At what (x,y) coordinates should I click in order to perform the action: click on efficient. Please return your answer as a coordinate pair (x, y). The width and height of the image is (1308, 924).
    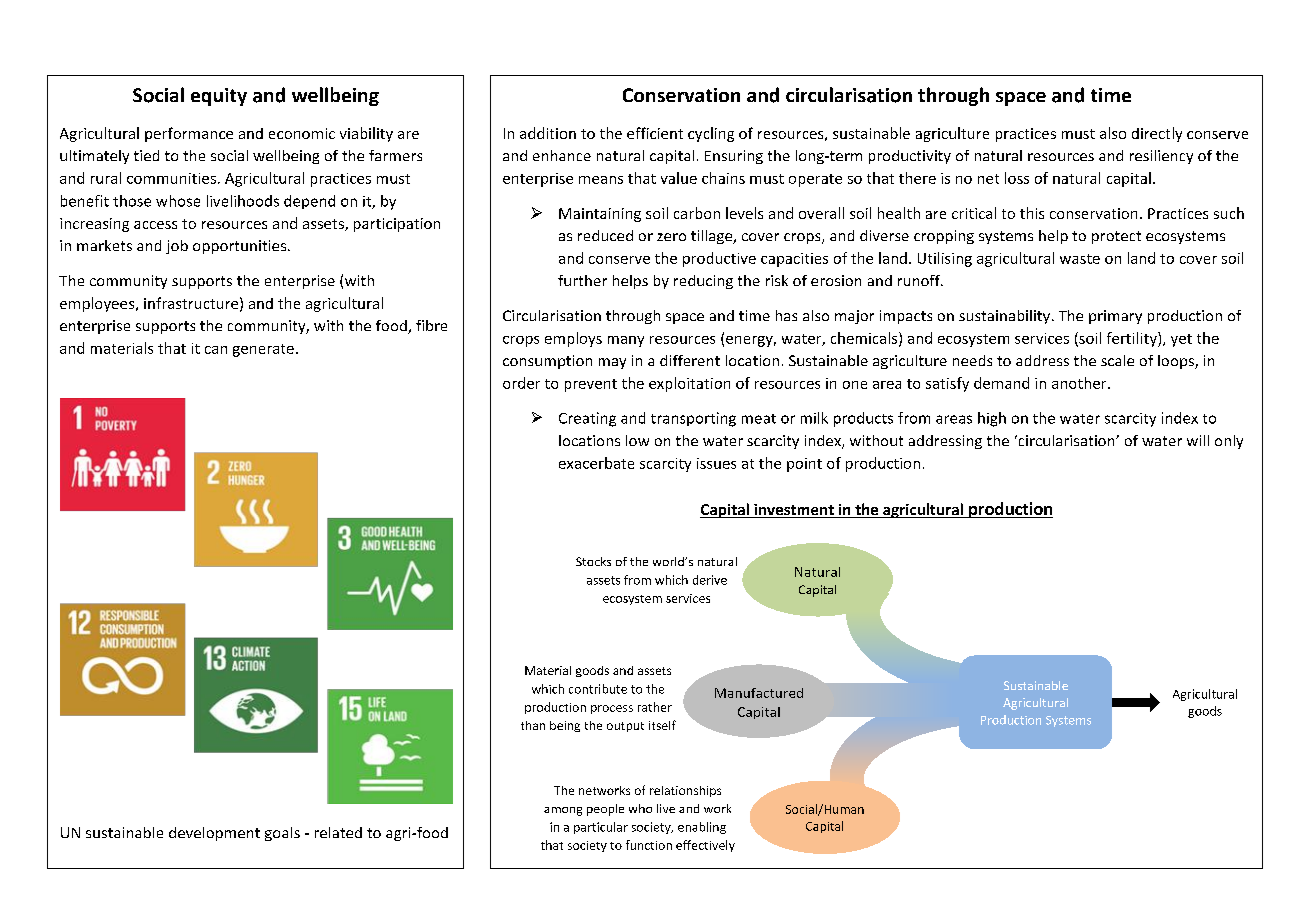
    Looking at the image, I should click on (655, 133).
